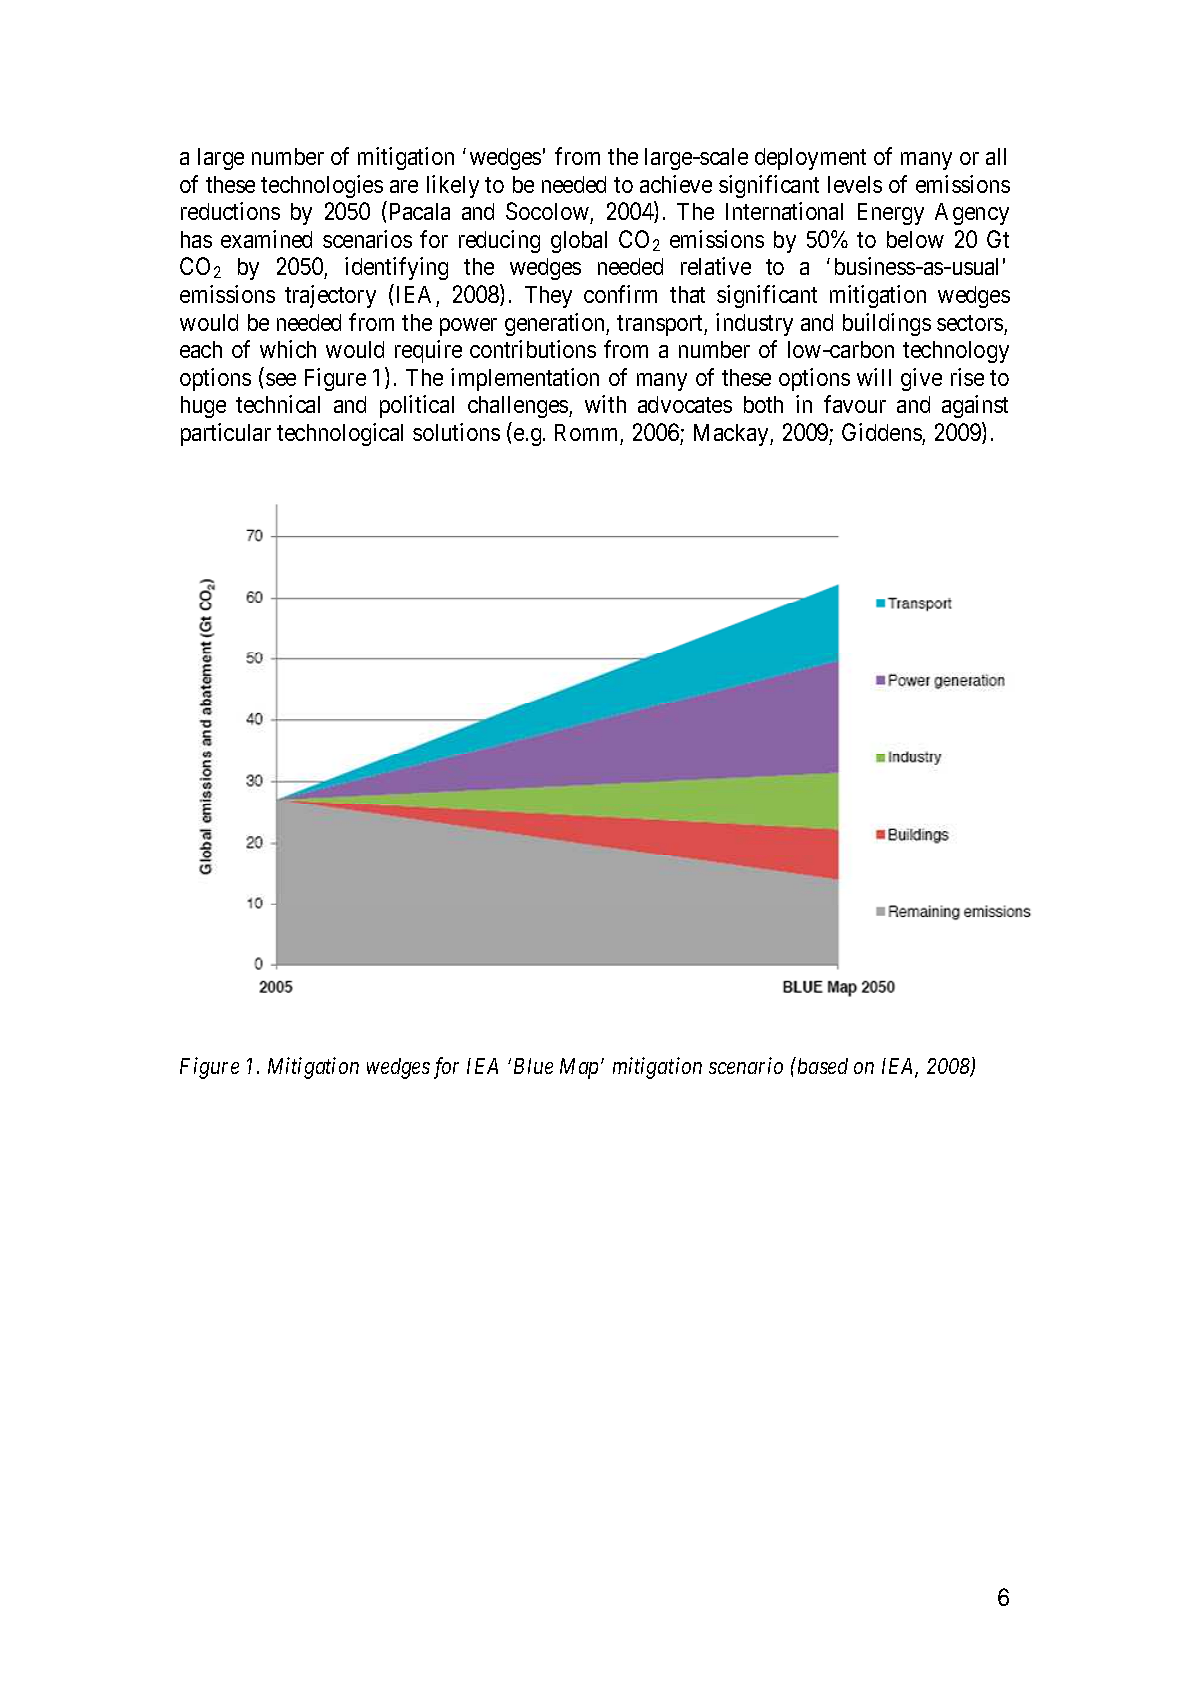 The image size is (1189, 1683). What do you see at coordinates (340, 434) in the image?
I see `technological` at bounding box center [340, 434].
